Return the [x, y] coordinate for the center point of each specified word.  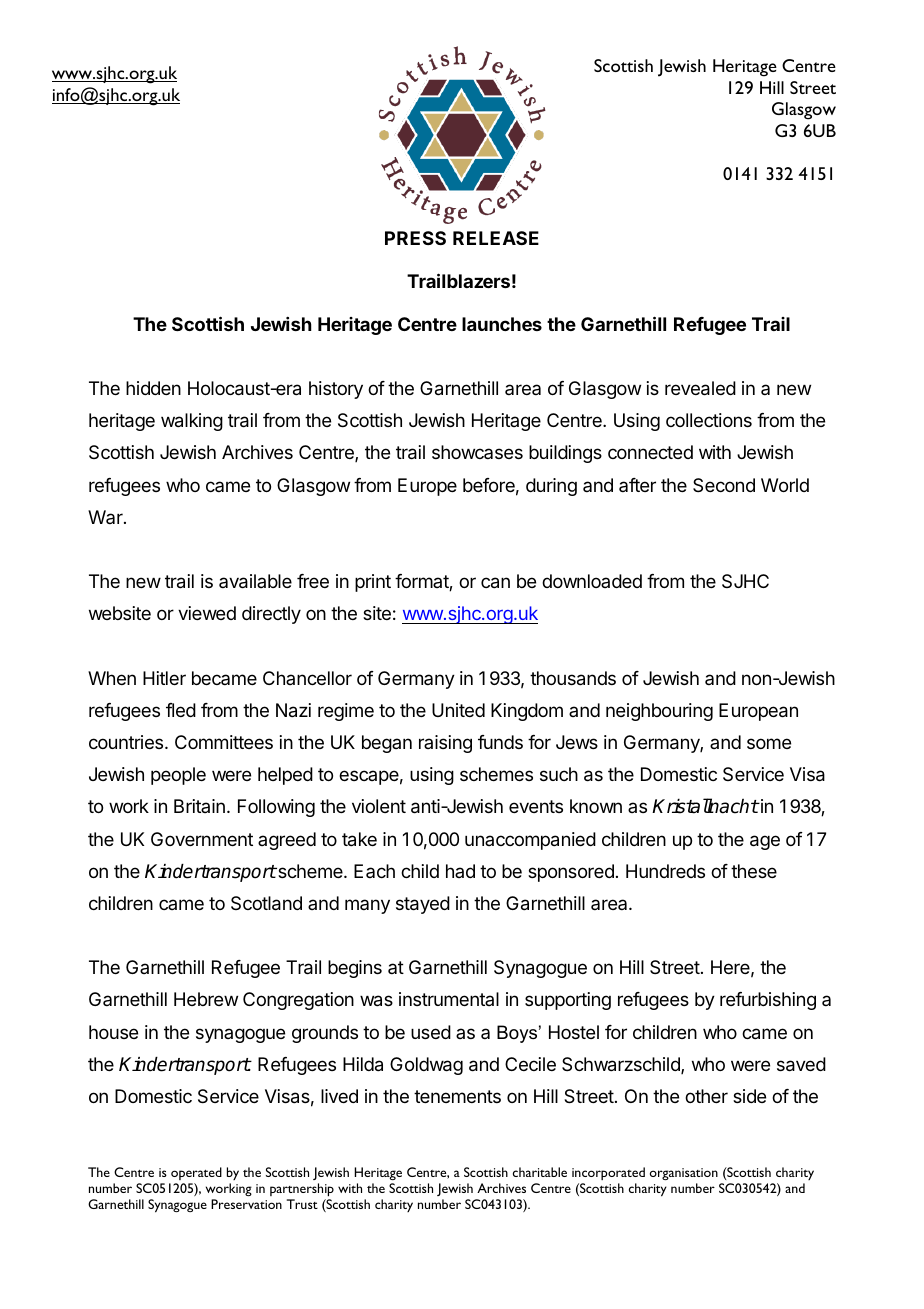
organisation [684, 1174]
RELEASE [496, 238]
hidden [153, 388]
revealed [700, 388]
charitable [540, 1172]
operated [196, 1173]
